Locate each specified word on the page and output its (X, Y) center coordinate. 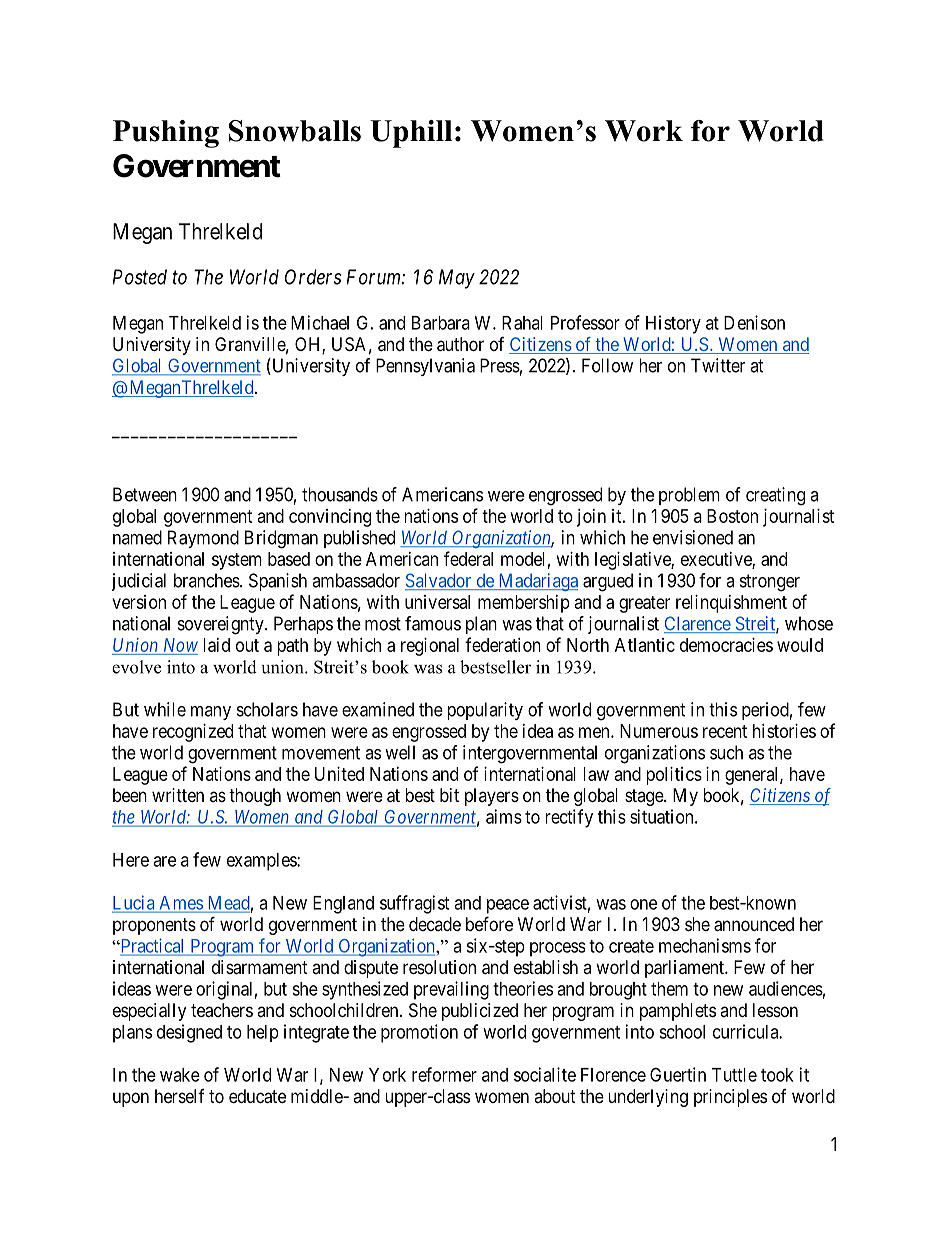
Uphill (411, 134)
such (726, 752)
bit (449, 795)
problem (689, 496)
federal (468, 558)
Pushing (166, 134)
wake (180, 1075)
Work (644, 131)
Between (145, 494)
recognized (193, 733)
